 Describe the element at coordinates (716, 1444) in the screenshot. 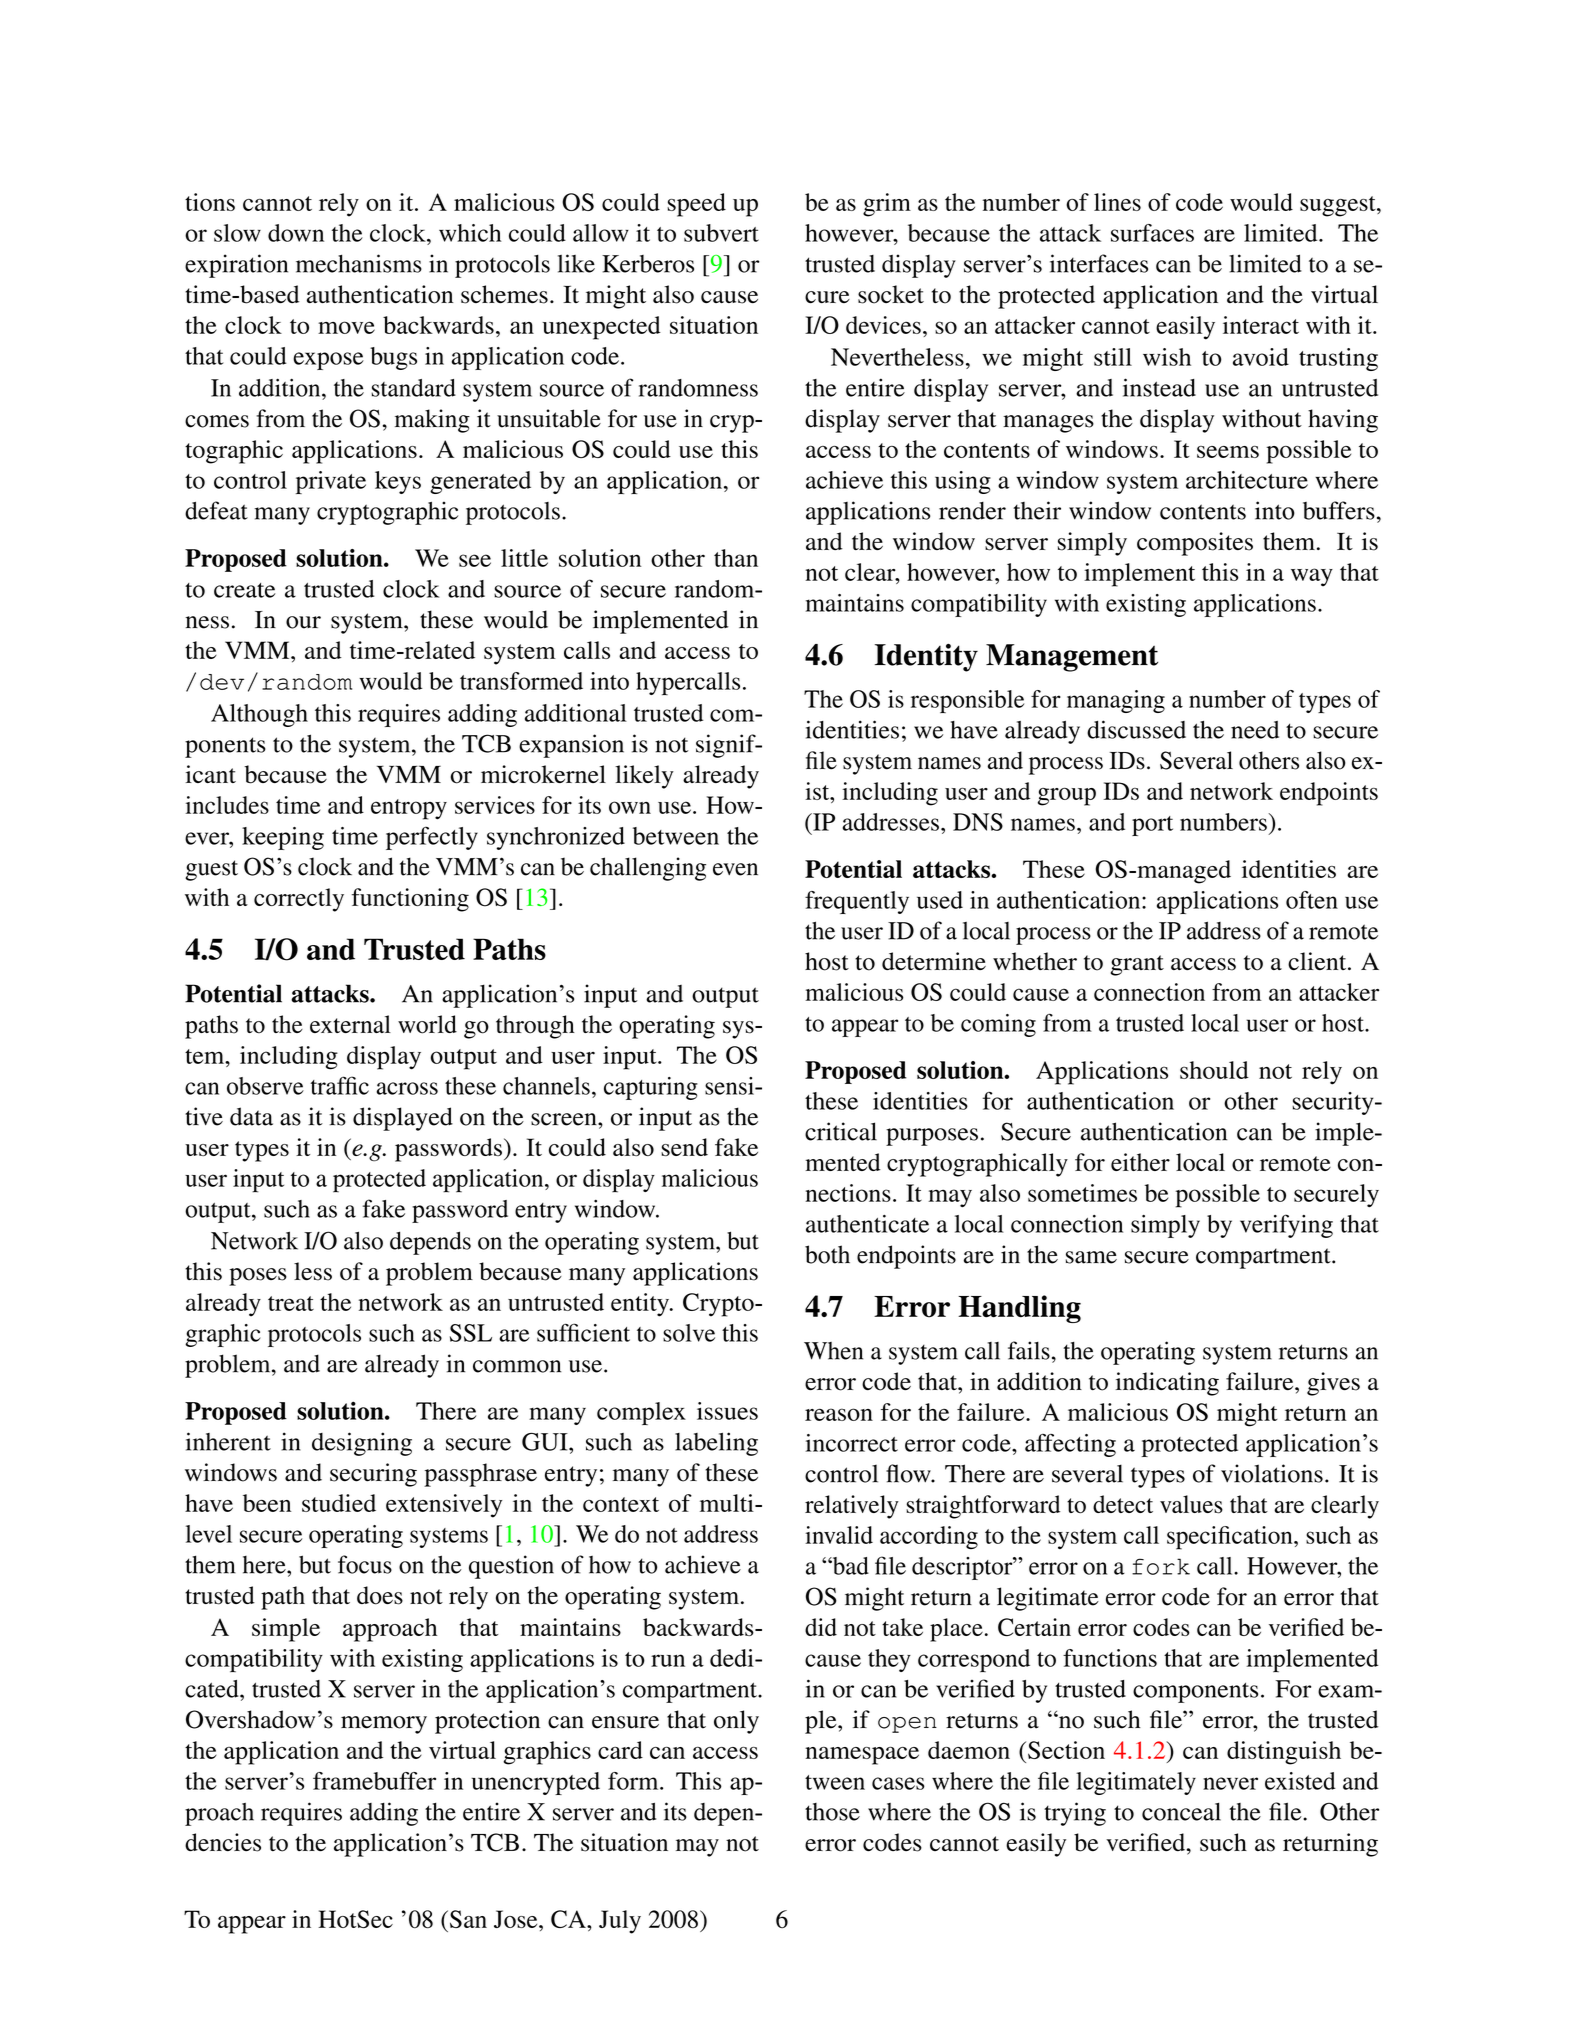

I see `labeling` at that location.
